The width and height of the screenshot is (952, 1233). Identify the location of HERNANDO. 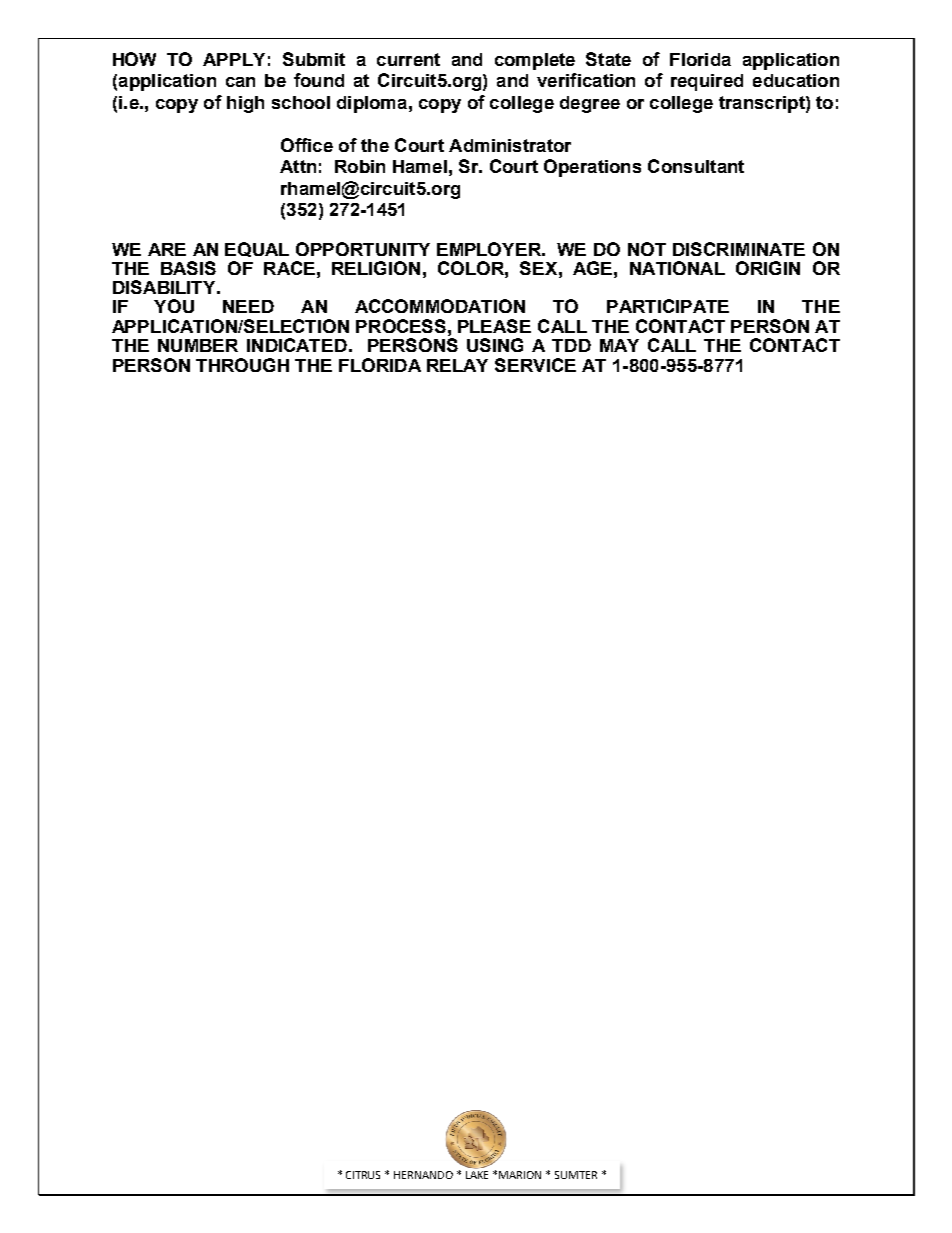
(423, 1175).
